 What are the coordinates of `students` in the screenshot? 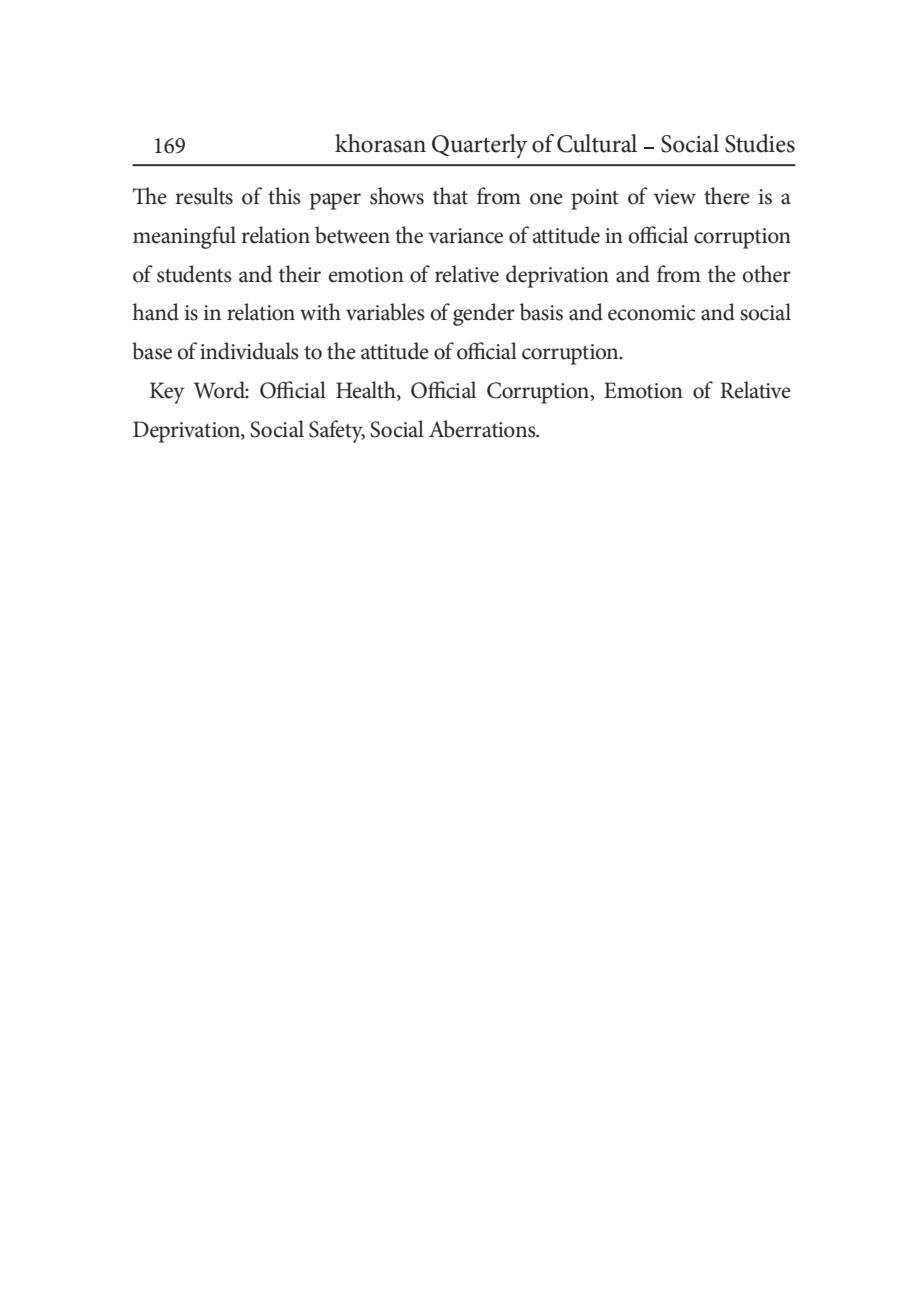 It's located at (194, 274).
